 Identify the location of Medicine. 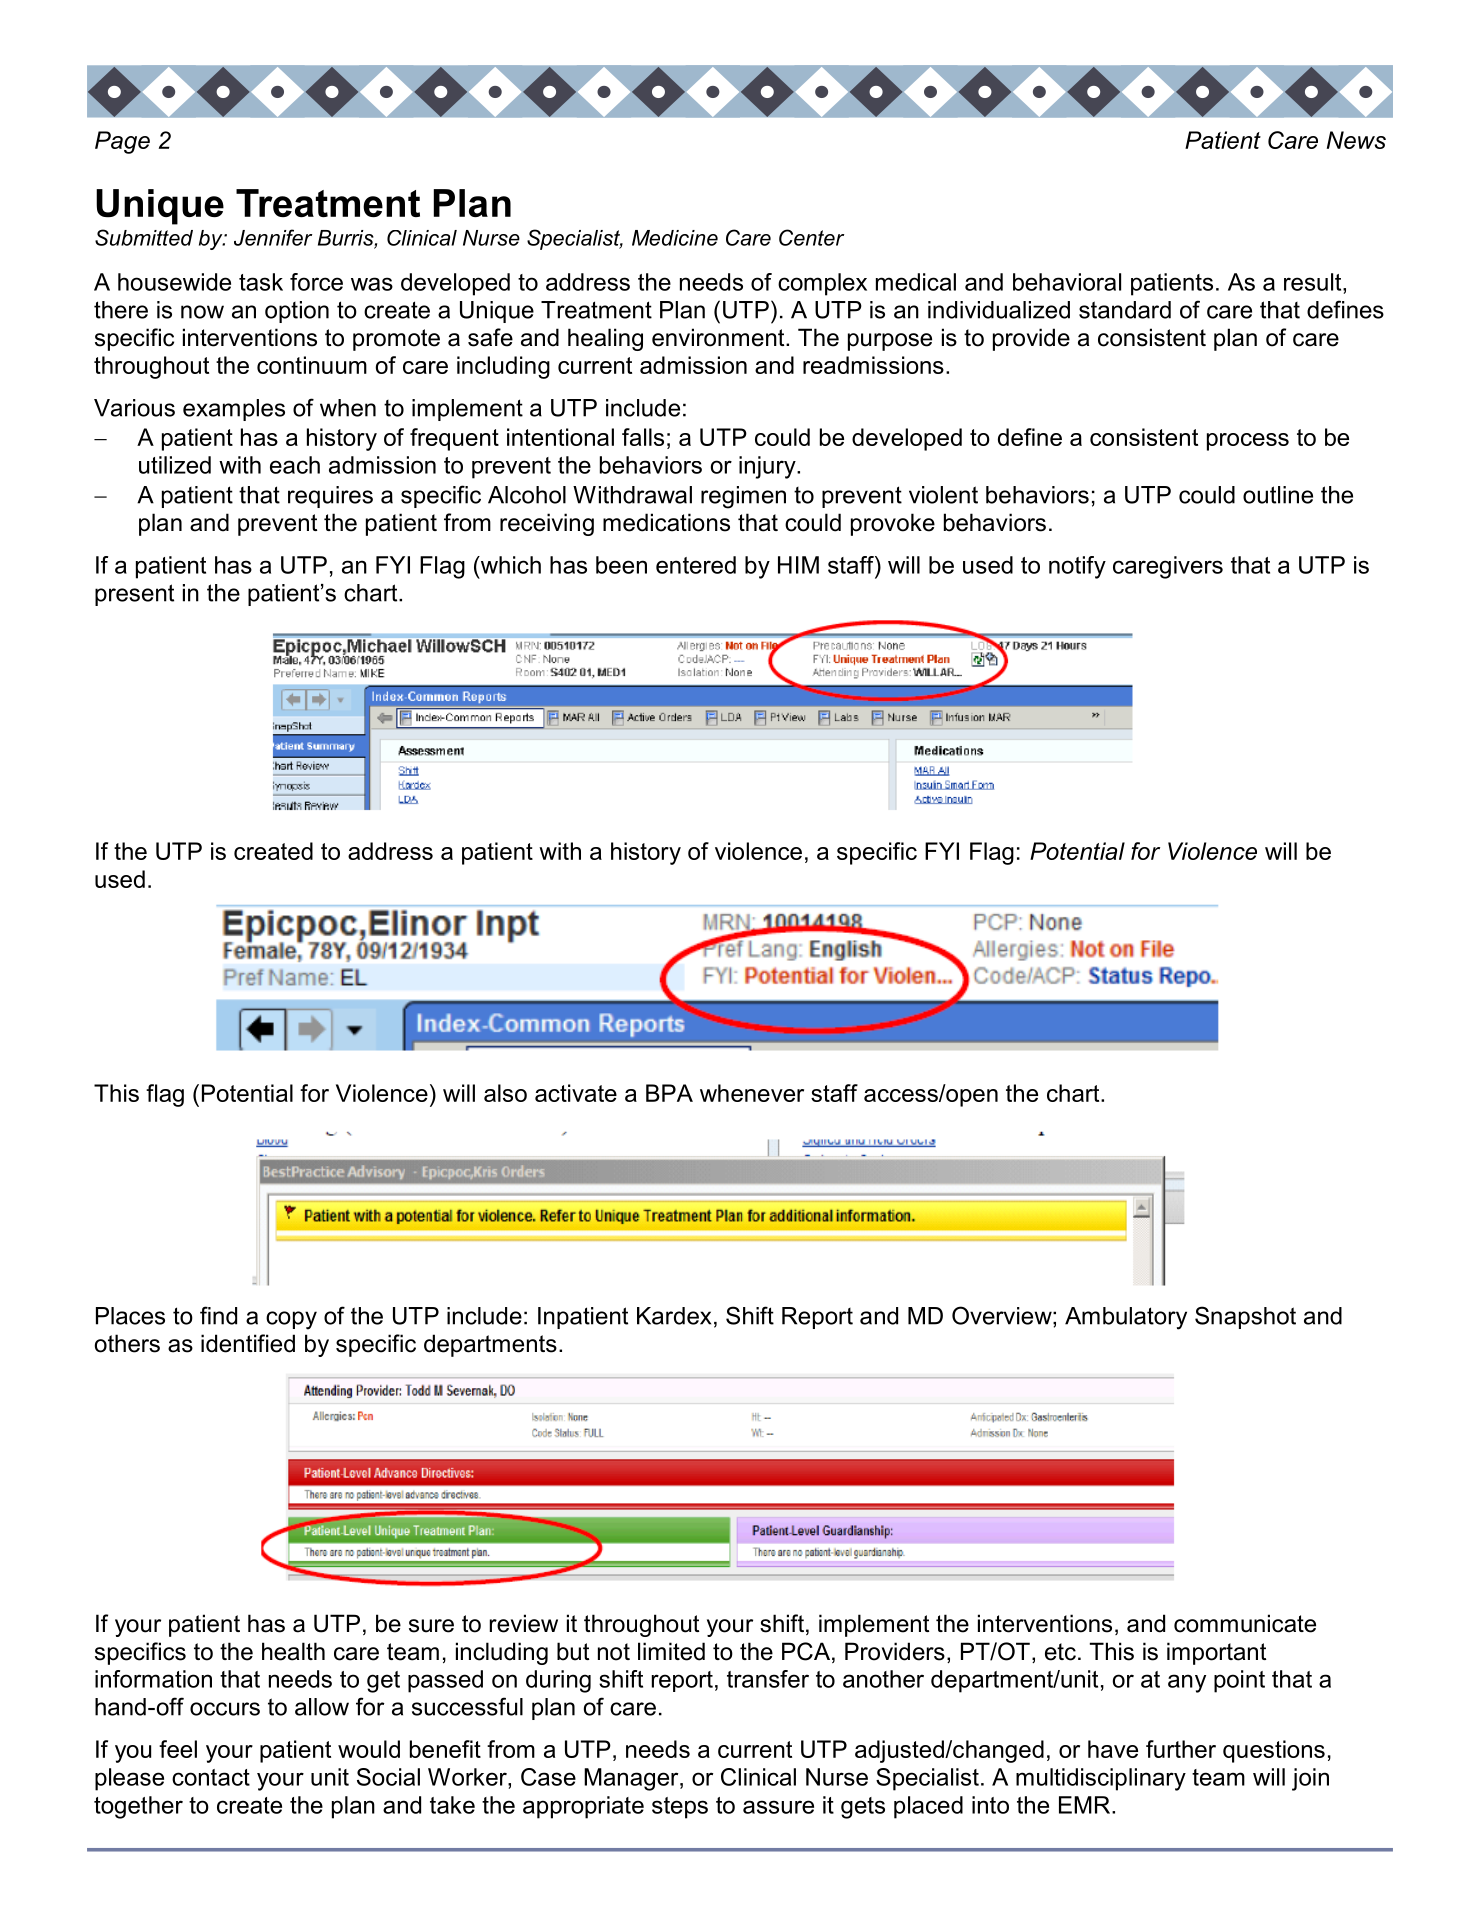
(675, 238).
